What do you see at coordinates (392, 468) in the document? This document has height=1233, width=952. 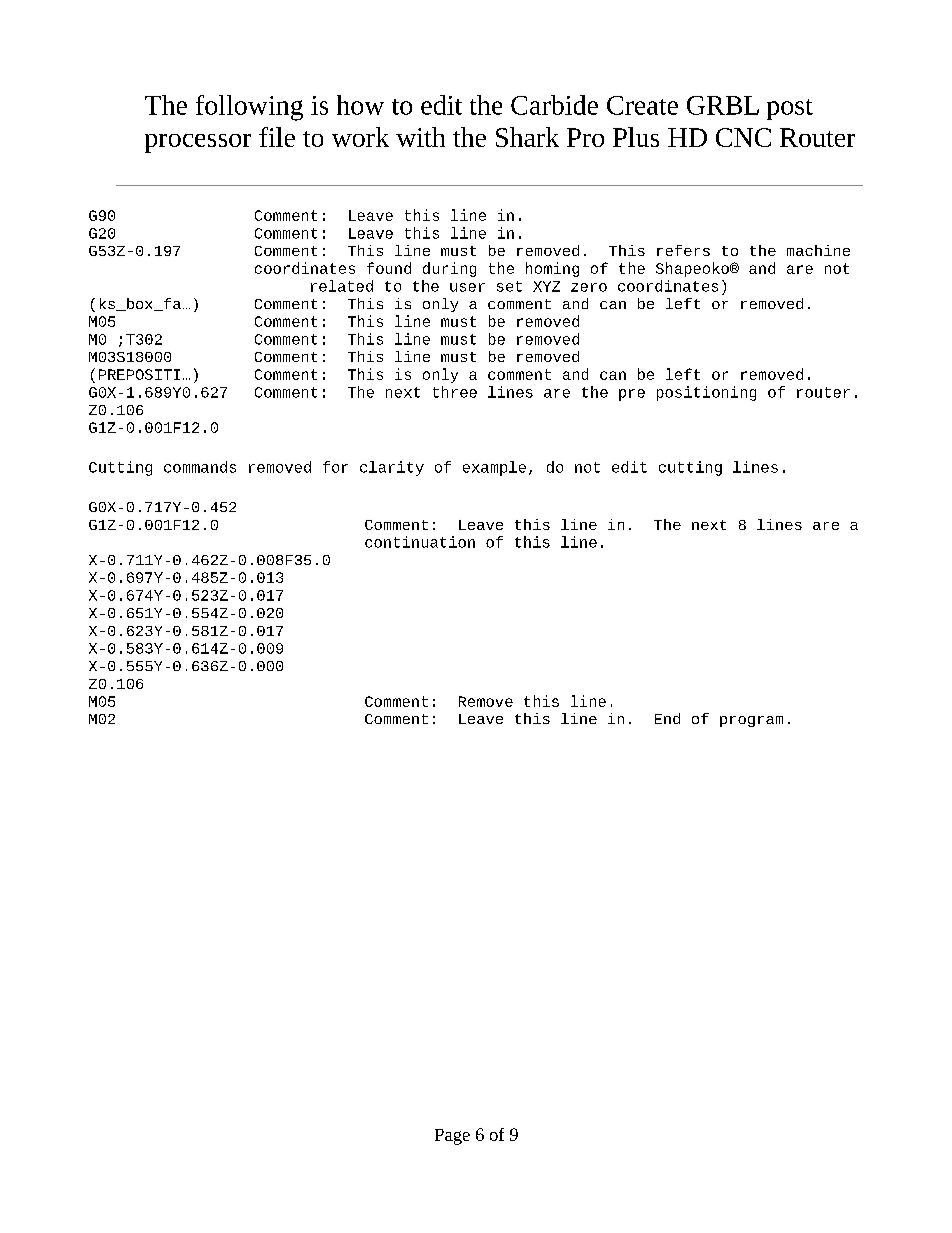 I see `clarity` at bounding box center [392, 468].
